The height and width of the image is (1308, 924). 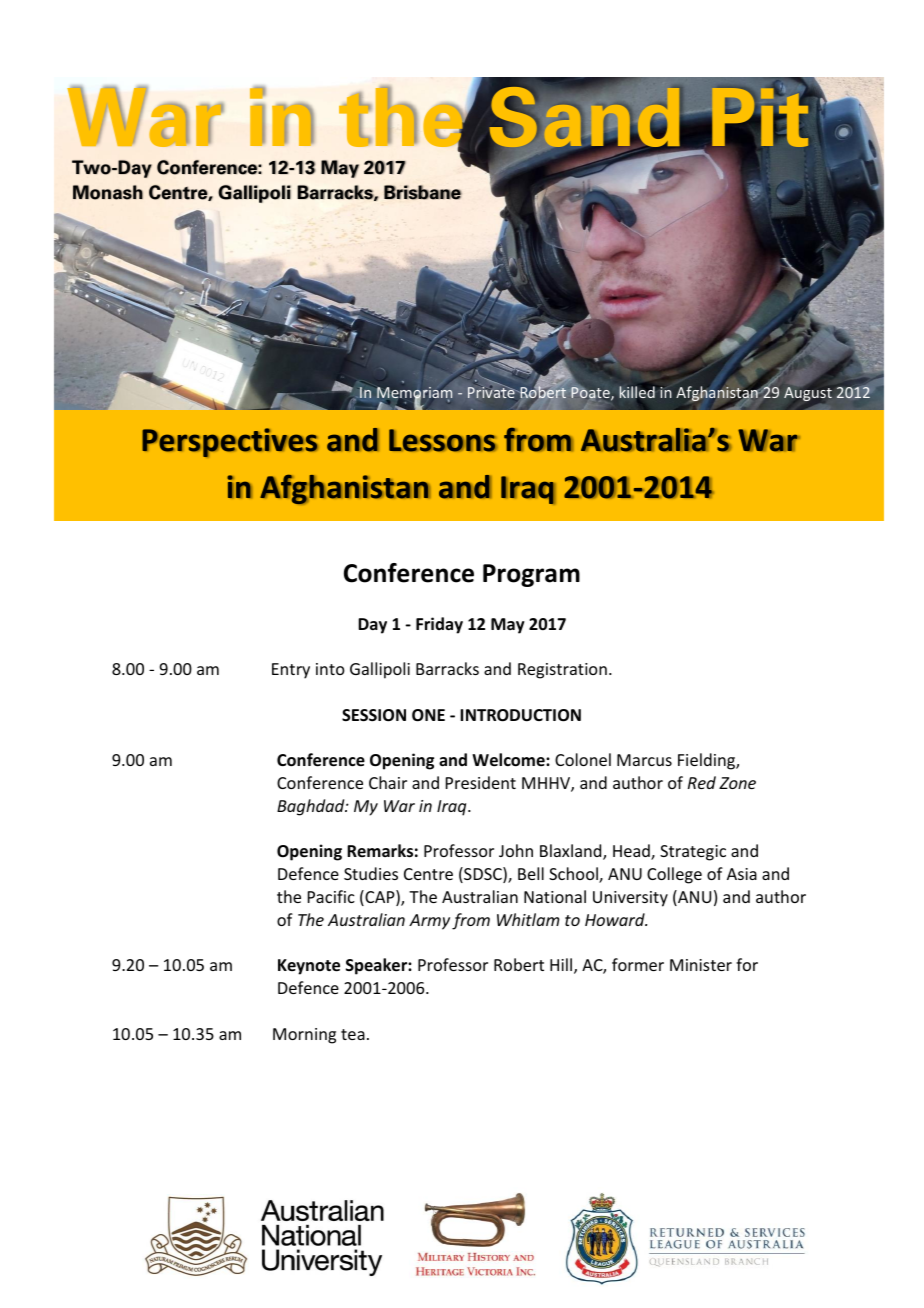 I want to click on Registration, so click(x=562, y=671).
